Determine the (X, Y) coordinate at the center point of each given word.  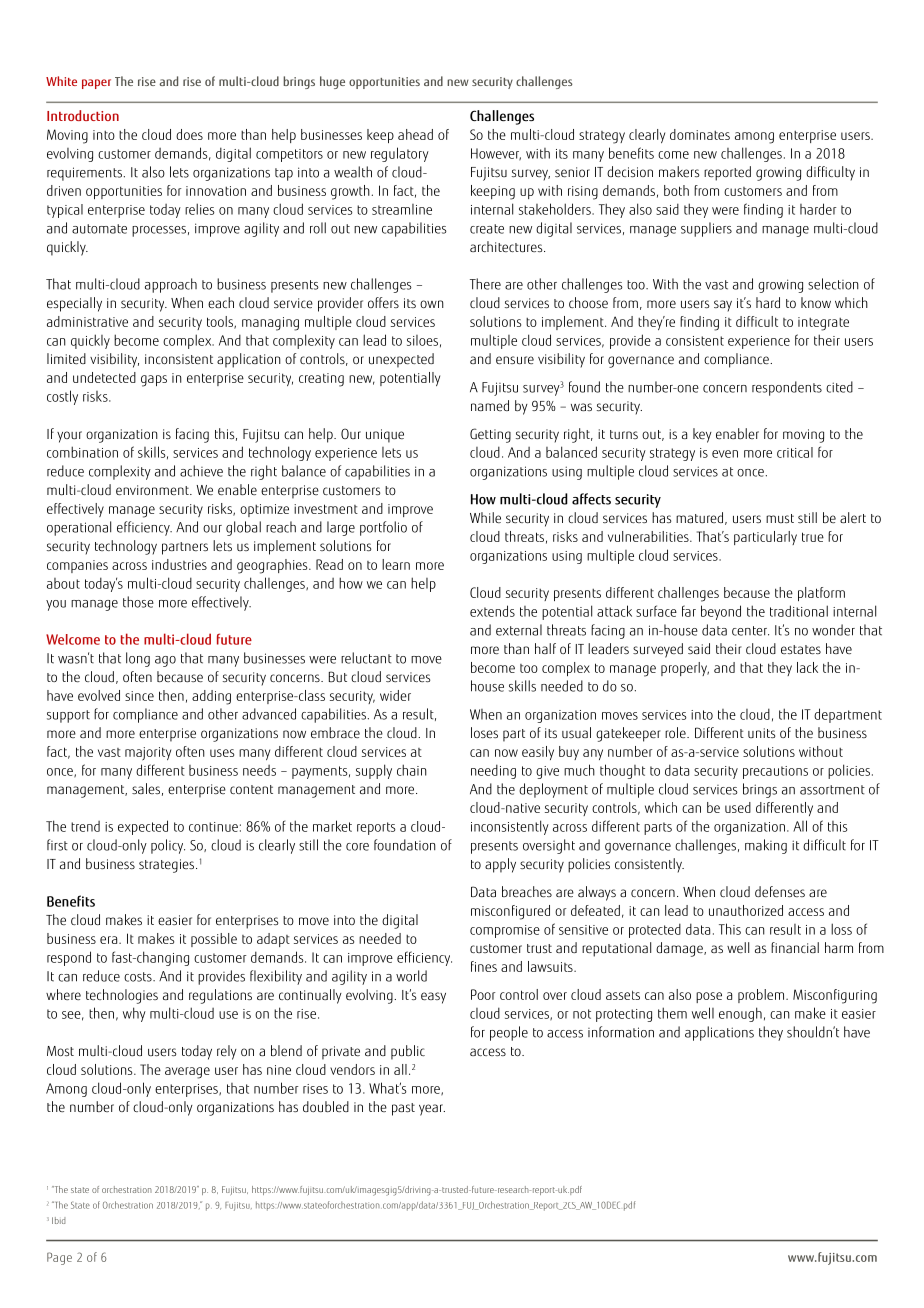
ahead (415, 134)
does (189, 134)
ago (165, 661)
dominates (700, 134)
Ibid (59, 1220)
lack (807, 667)
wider (395, 695)
